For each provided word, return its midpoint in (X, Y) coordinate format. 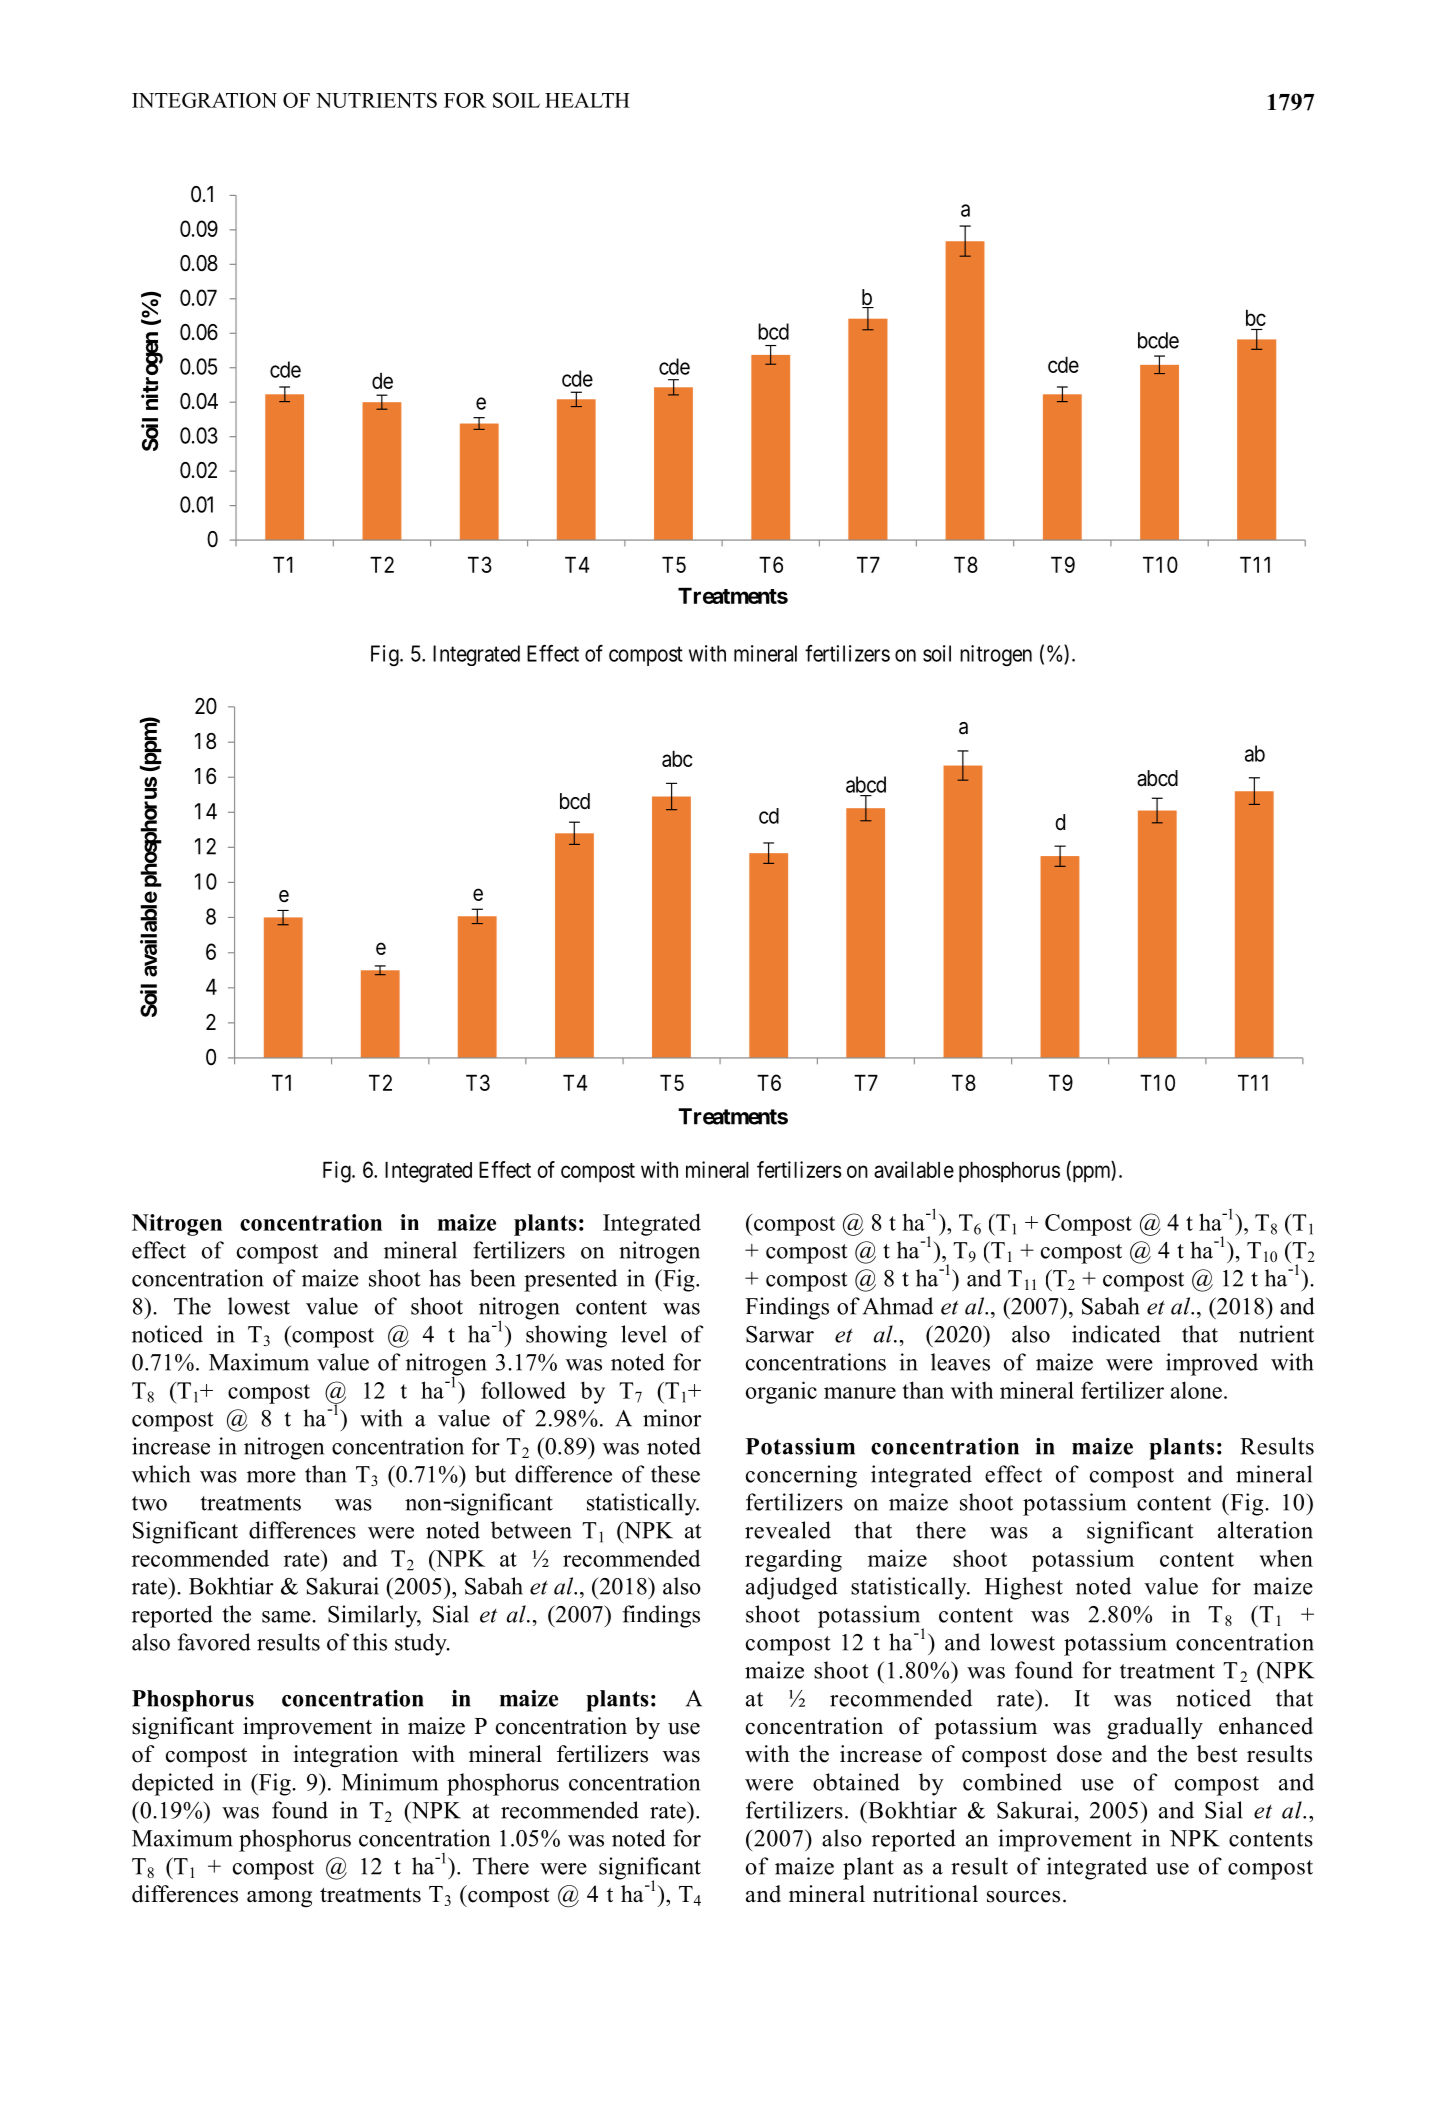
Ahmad (898, 1306)
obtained (856, 1782)
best (1217, 1754)
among (279, 1899)
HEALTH (587, 100)
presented (570, 1280)
